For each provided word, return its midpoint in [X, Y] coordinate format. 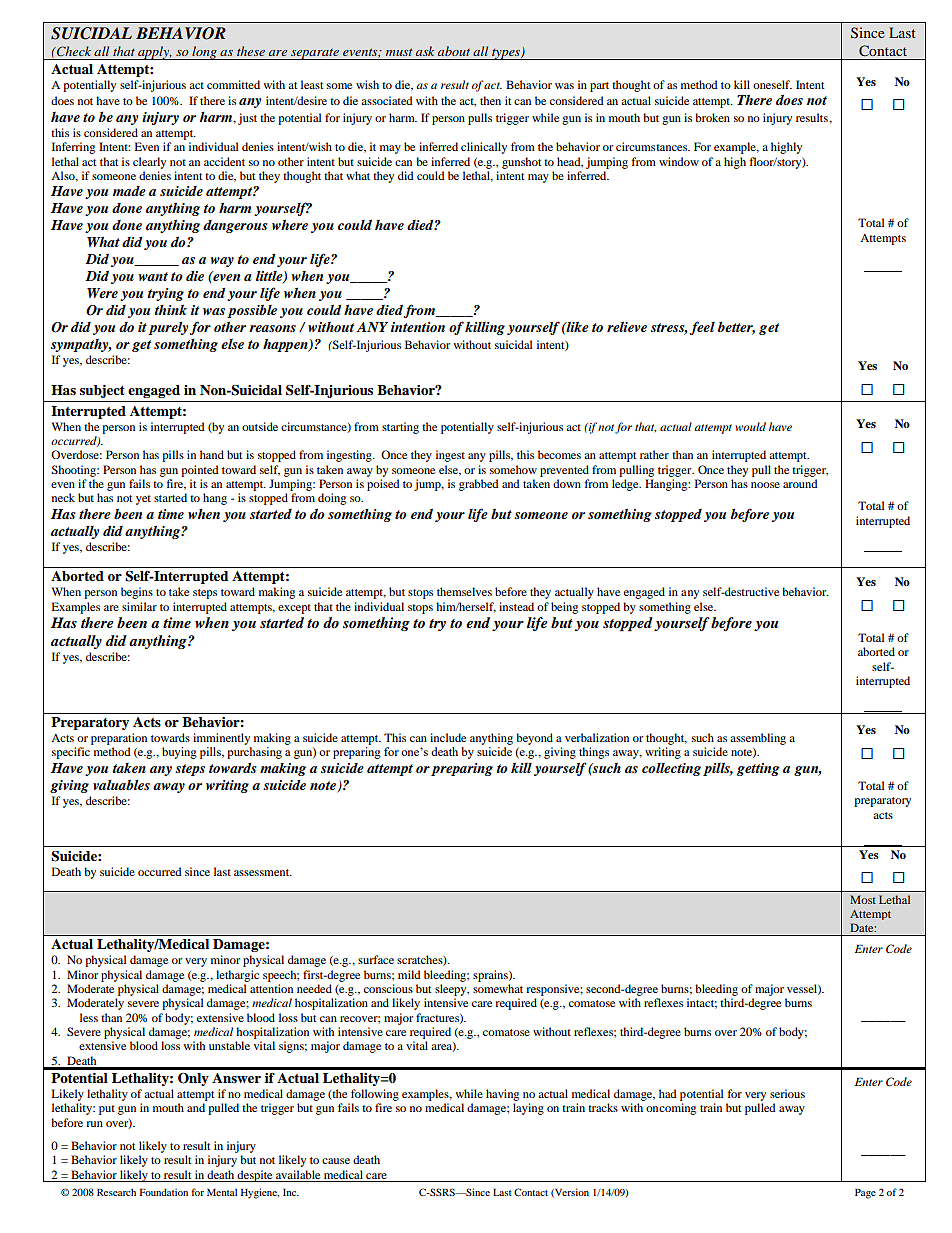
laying [528, 1109]
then [490, 100]
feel [702, 328]
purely [168, 328]
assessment [263, 872]
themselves [464, 591]
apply [154, 53]
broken [712, 117]
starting [400, 428]
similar [139, 606]
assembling [758, 739]
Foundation [164, 1192]
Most [863, 899]
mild [409, 974]
